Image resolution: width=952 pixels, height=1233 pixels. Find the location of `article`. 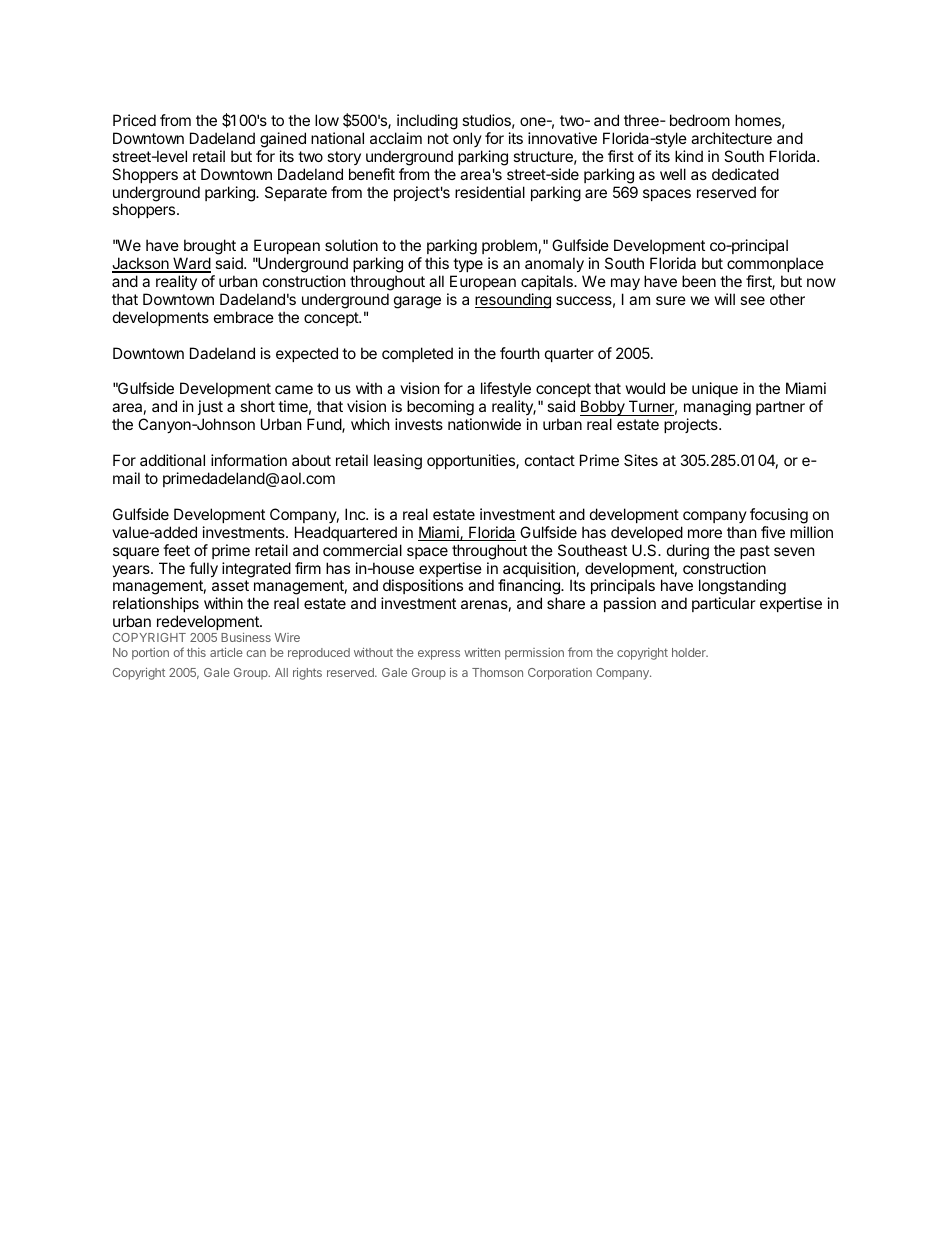

article is located at coordinates (226, 652).
